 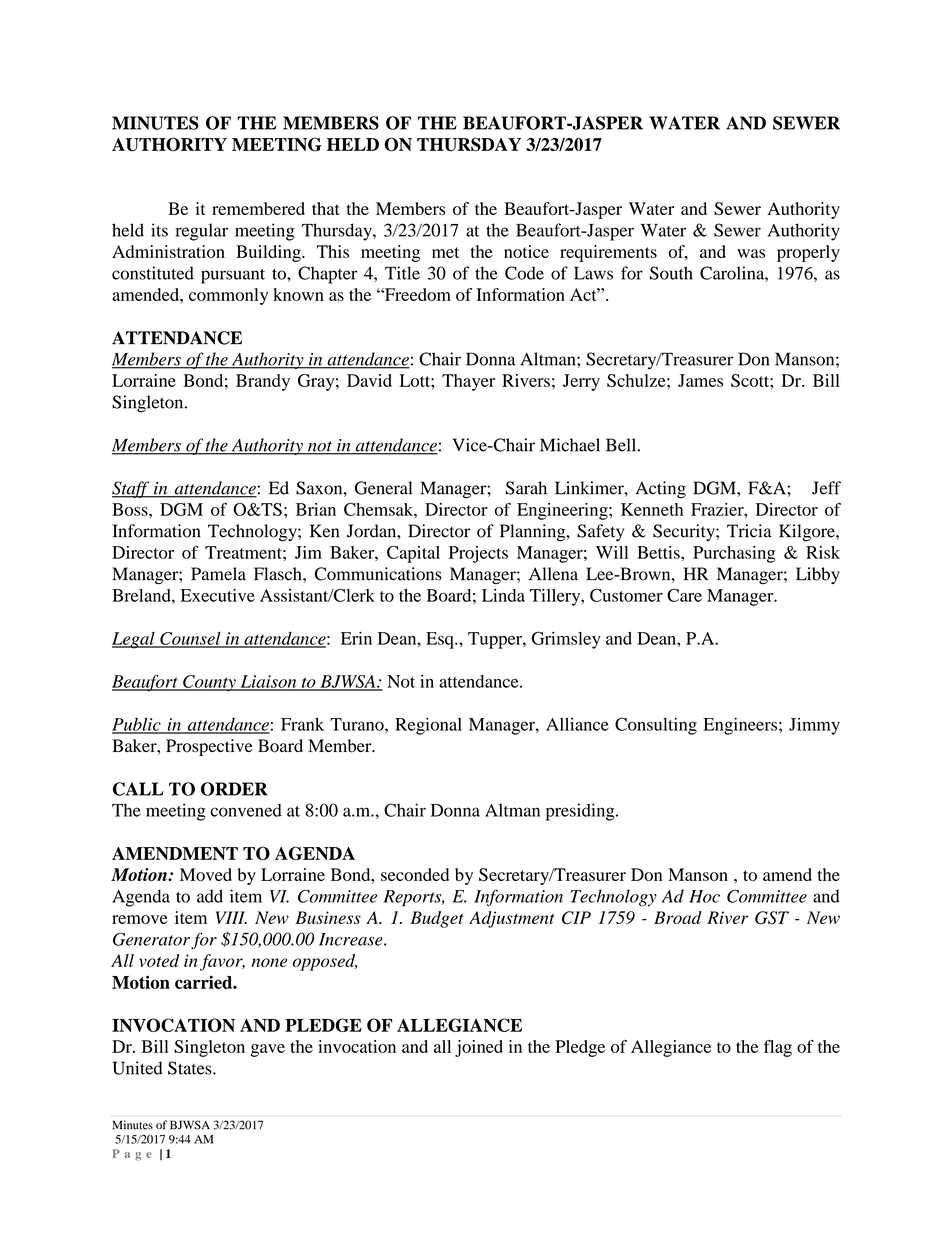 I want to click on Jimmy, so click(x=814, y=726).
